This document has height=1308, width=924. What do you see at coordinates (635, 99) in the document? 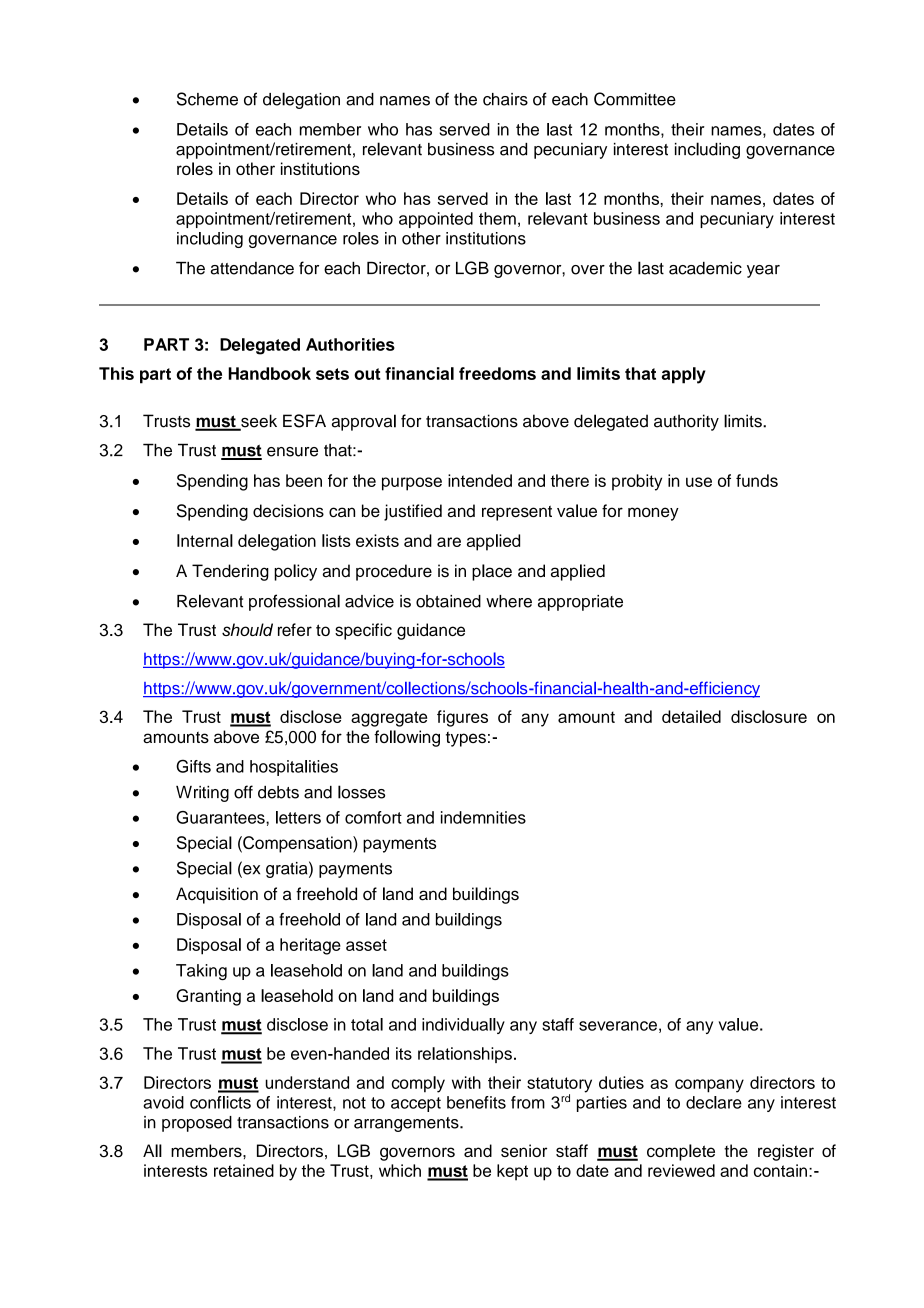
I see `Committee` at bounding box center [635, 99].
